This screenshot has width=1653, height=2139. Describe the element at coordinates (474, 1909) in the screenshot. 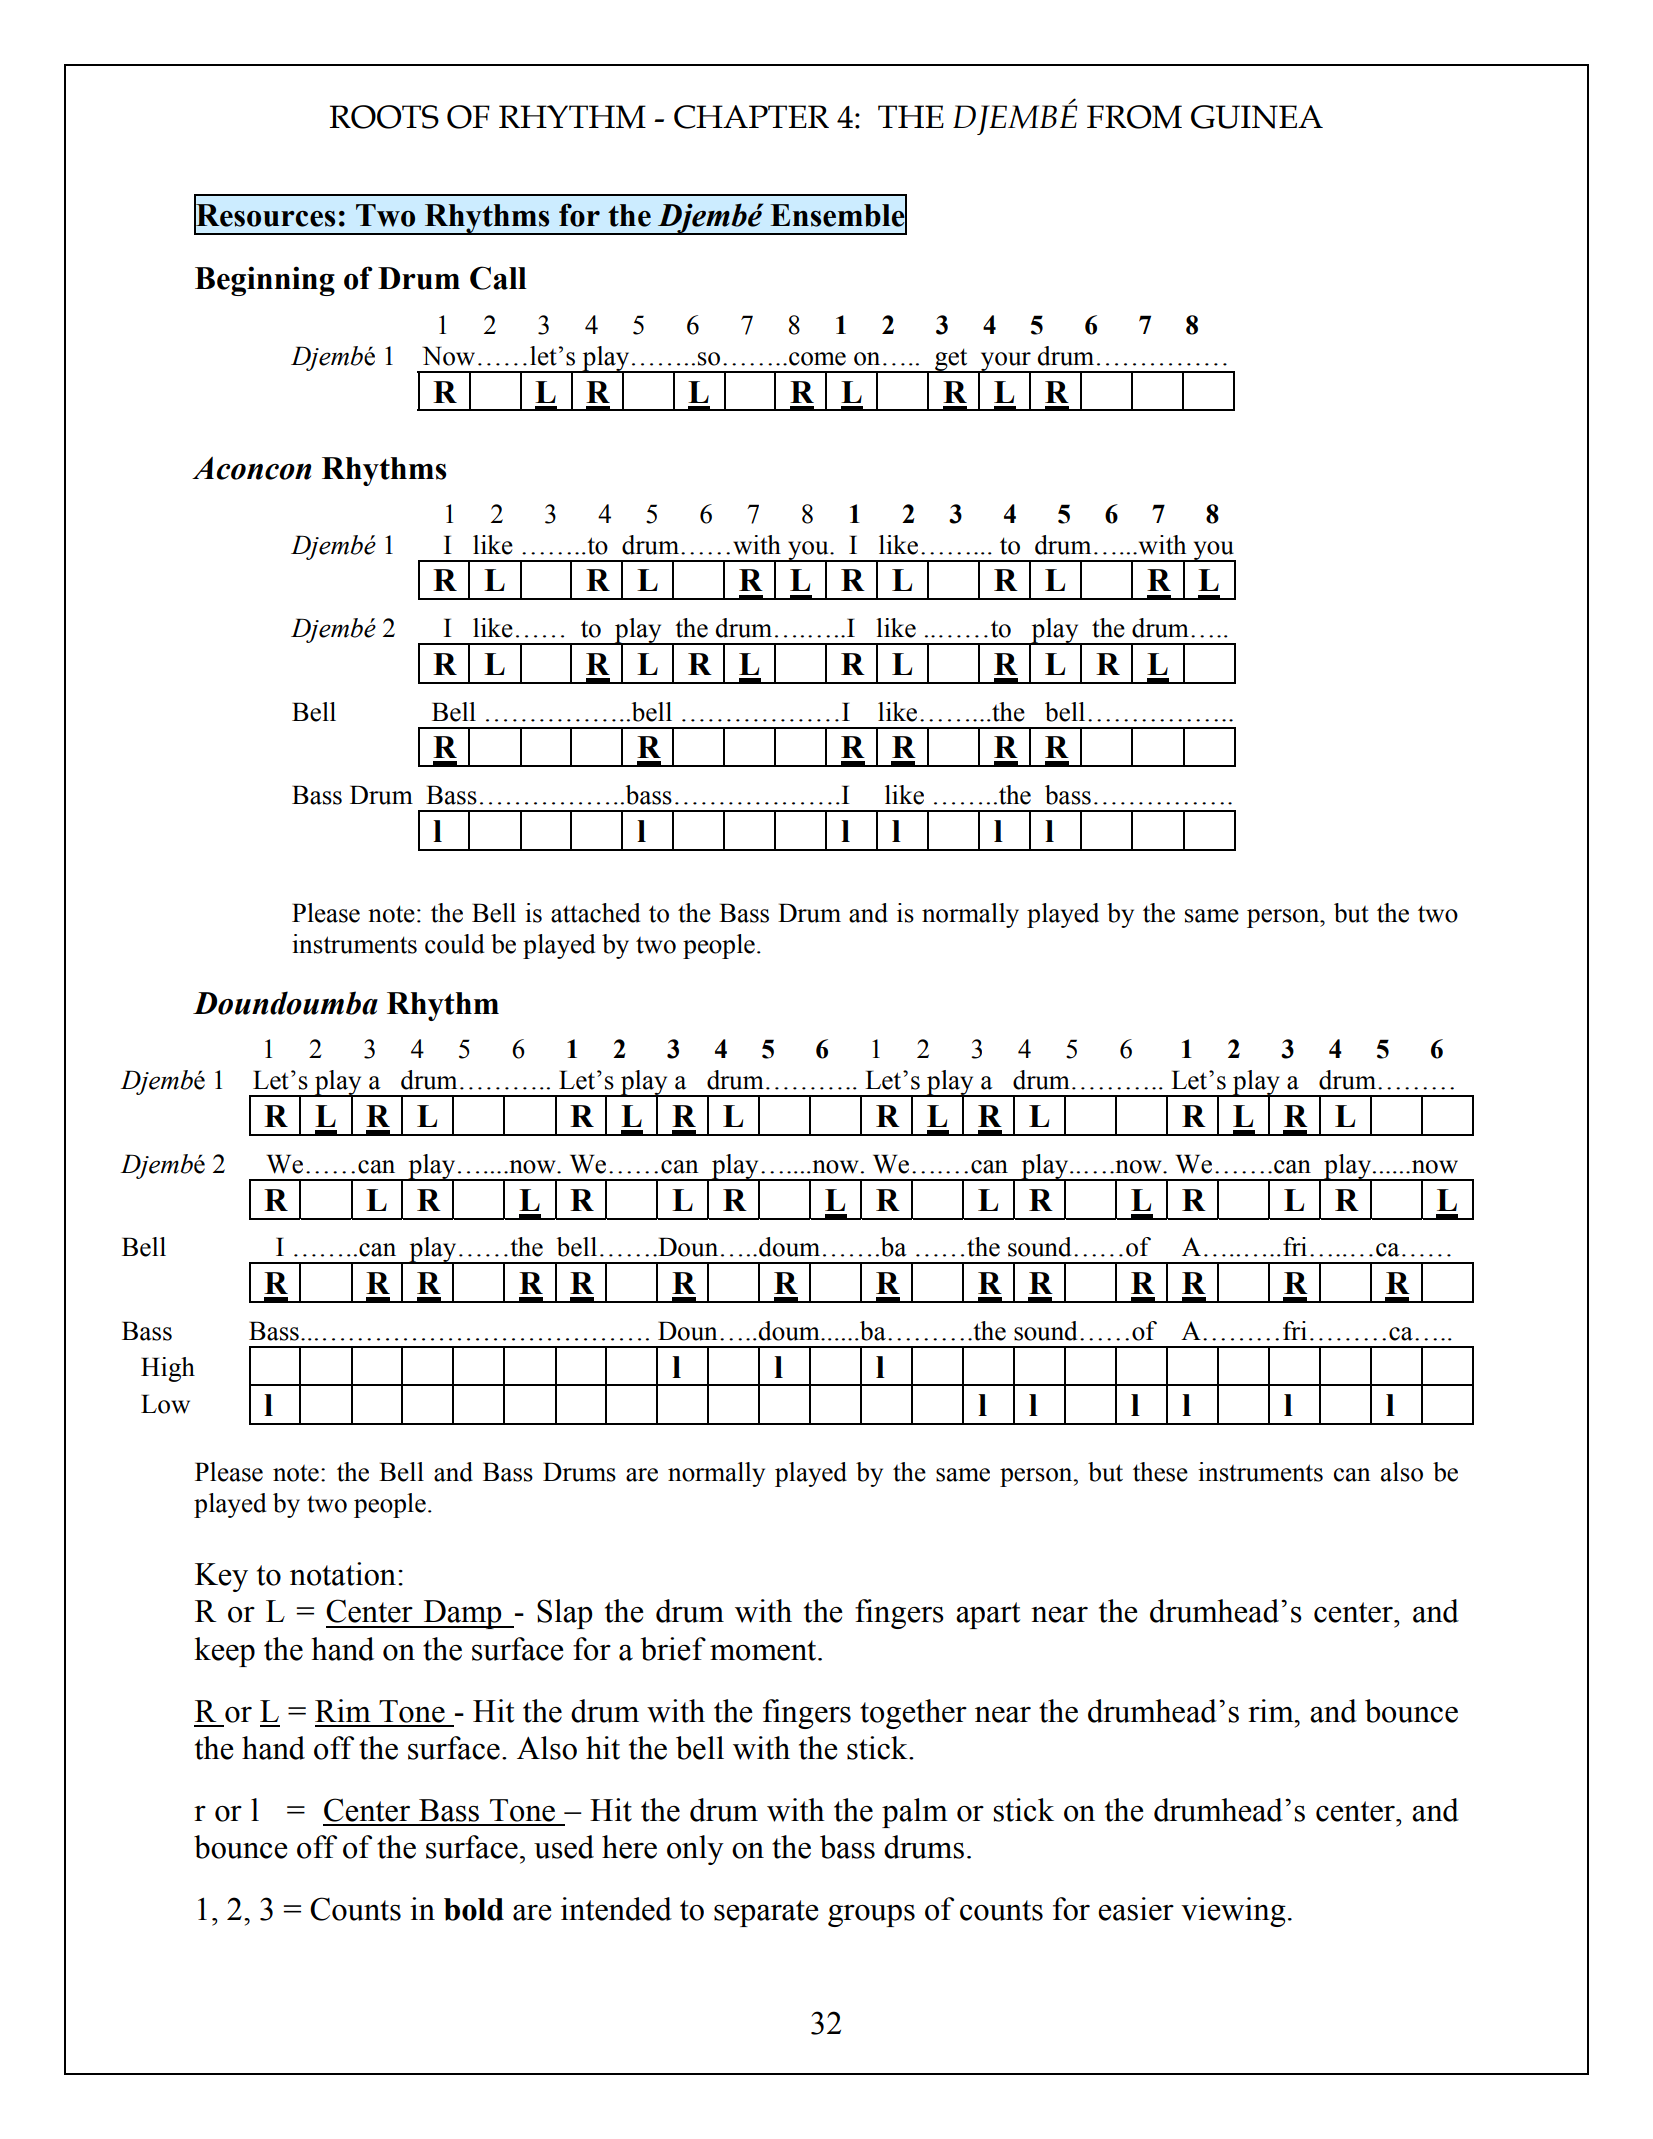

I see `bold` at that location.
